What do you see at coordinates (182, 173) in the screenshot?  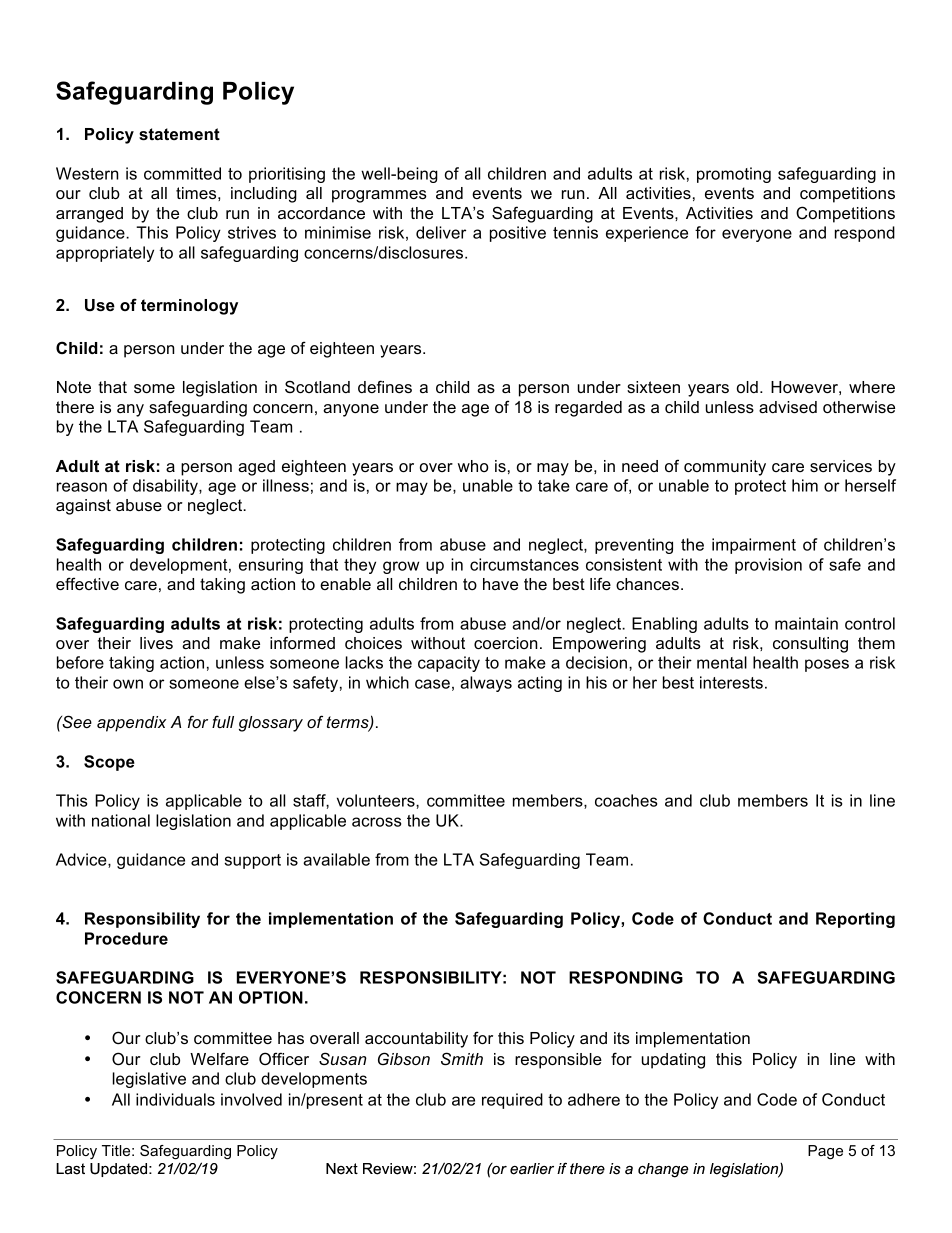 I see `committed` at bounding box center [182, 173].
